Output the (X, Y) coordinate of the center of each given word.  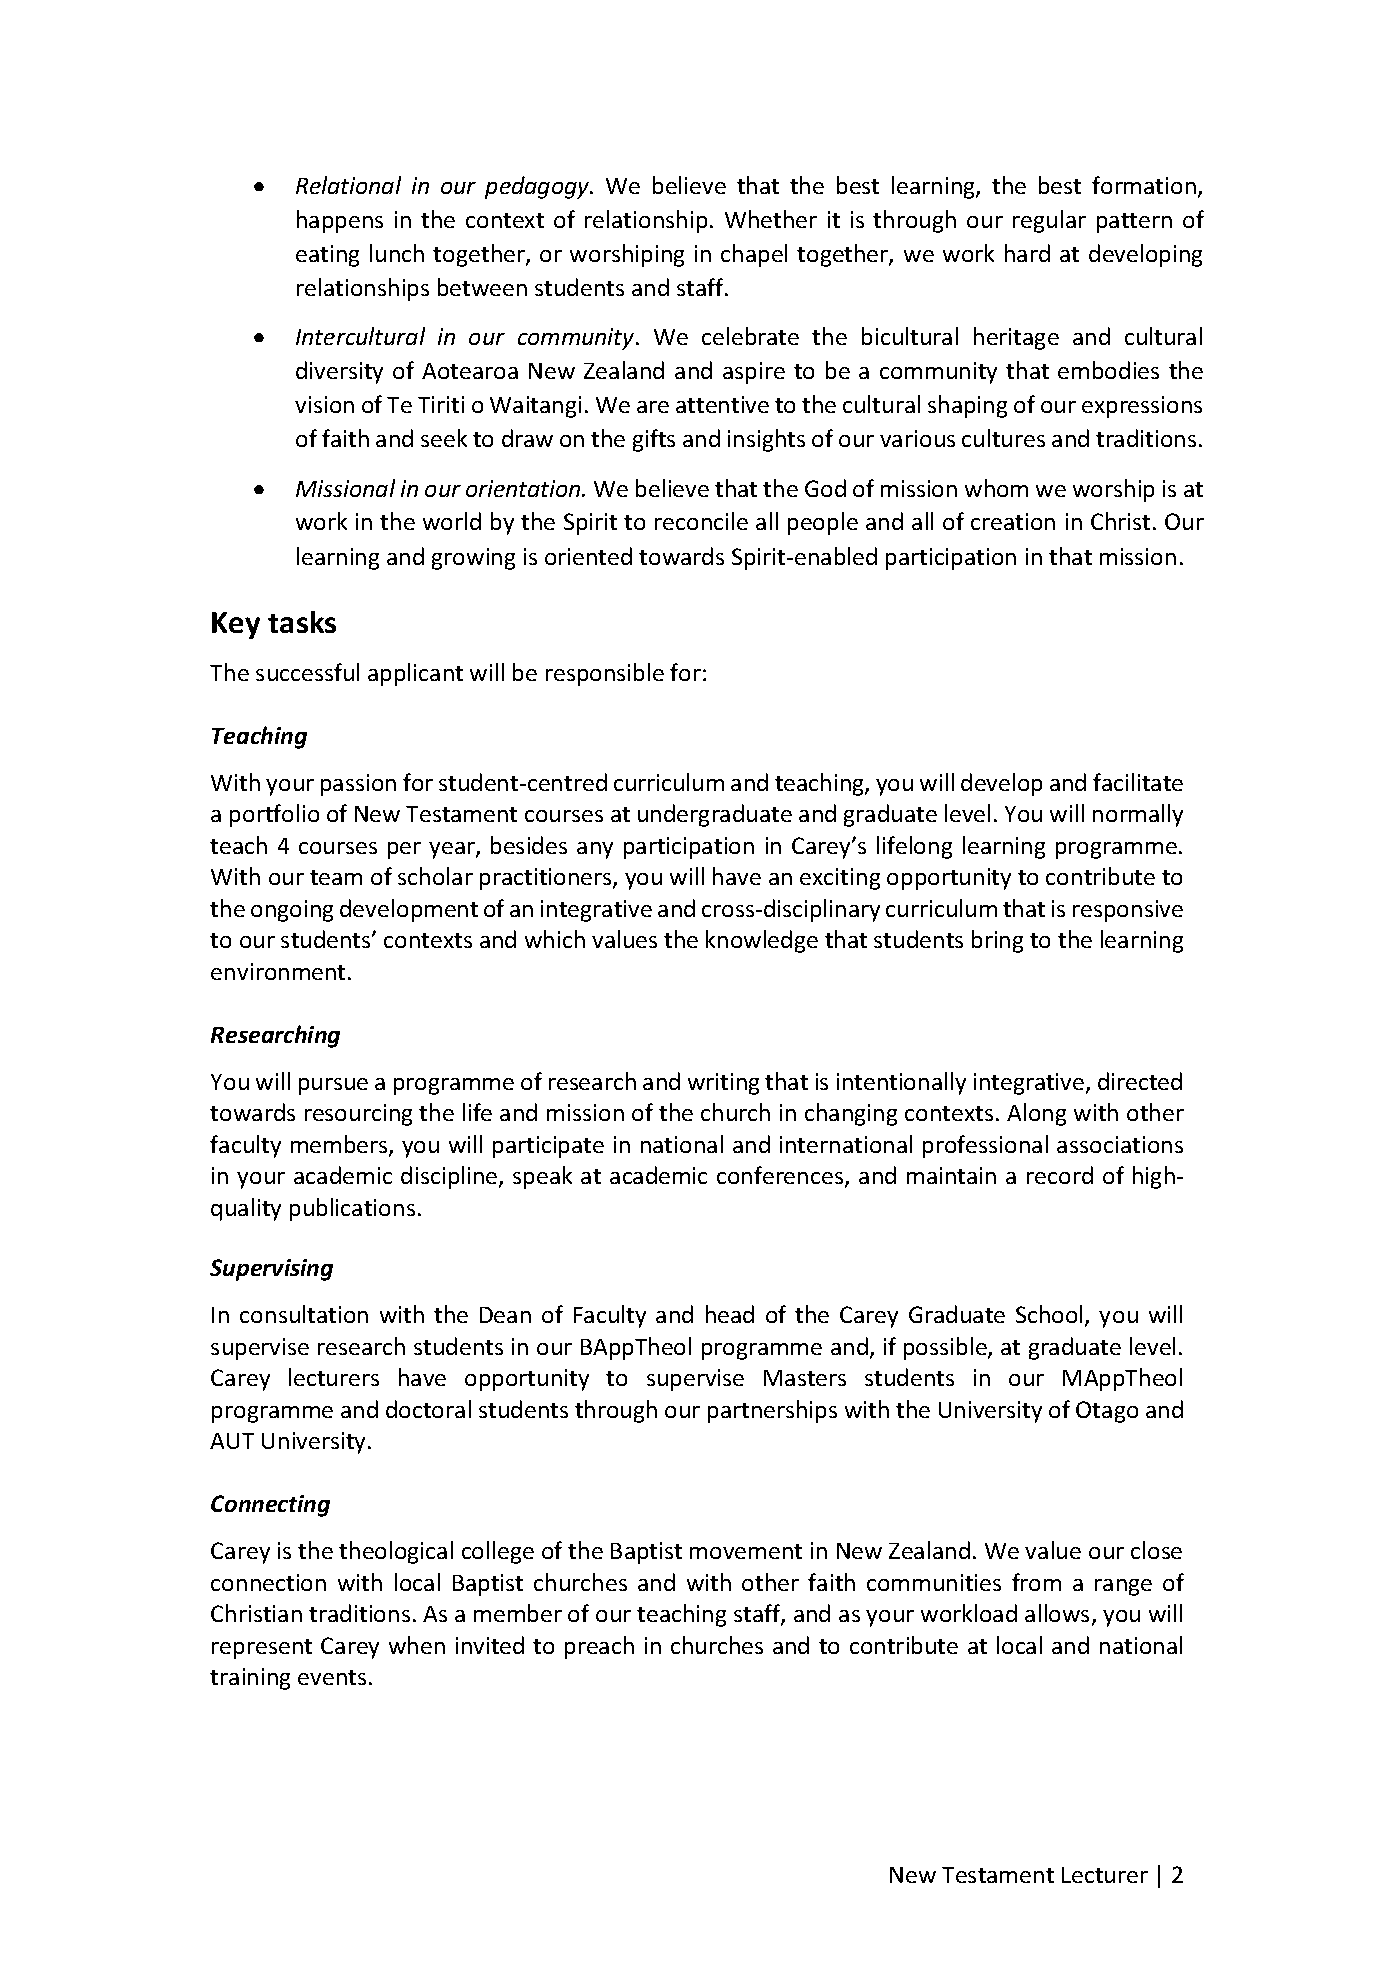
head (730, 1314)
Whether (771, 219)
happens (340, 221)
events (332, 1677)
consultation (304, 1314)
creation (1013, 521)
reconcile (701, 521)
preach (599, 1647)
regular (1049, 221)
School (1049, 1314)
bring (997, 941)
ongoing (292, 911)
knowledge (762, 941)
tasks (302, 622)
